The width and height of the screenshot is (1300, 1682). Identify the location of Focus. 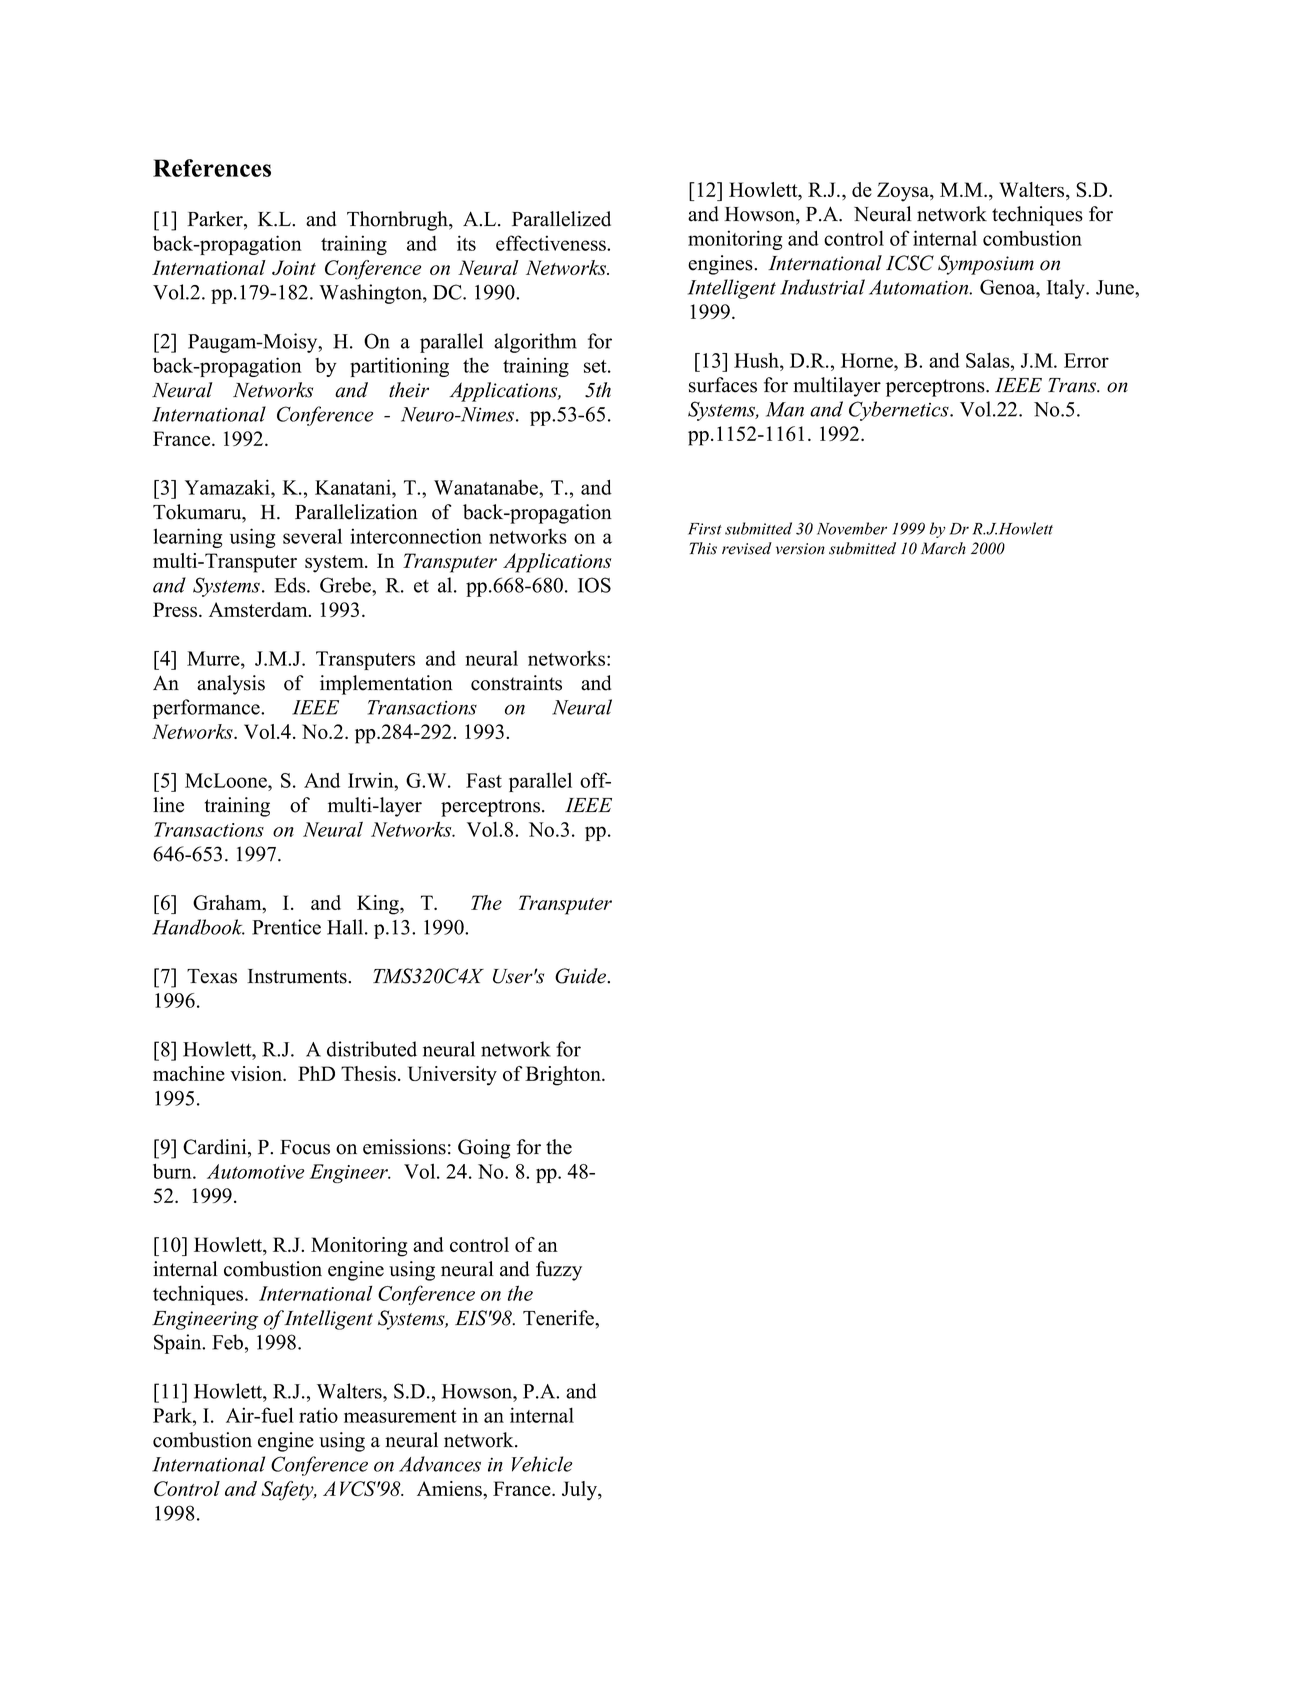
(305, 1147).
